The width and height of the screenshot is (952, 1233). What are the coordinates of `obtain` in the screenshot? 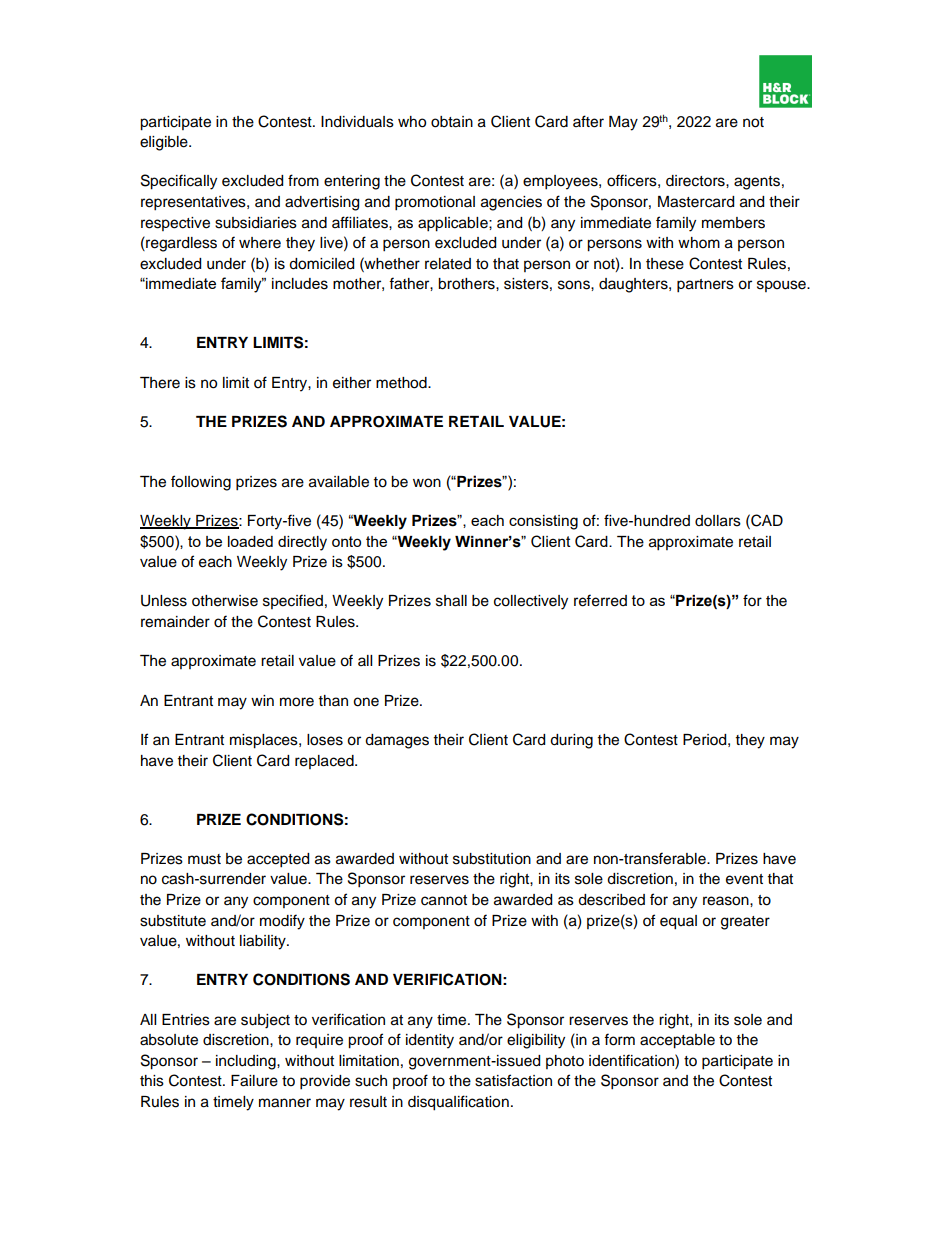 It's located at (452, 122).
